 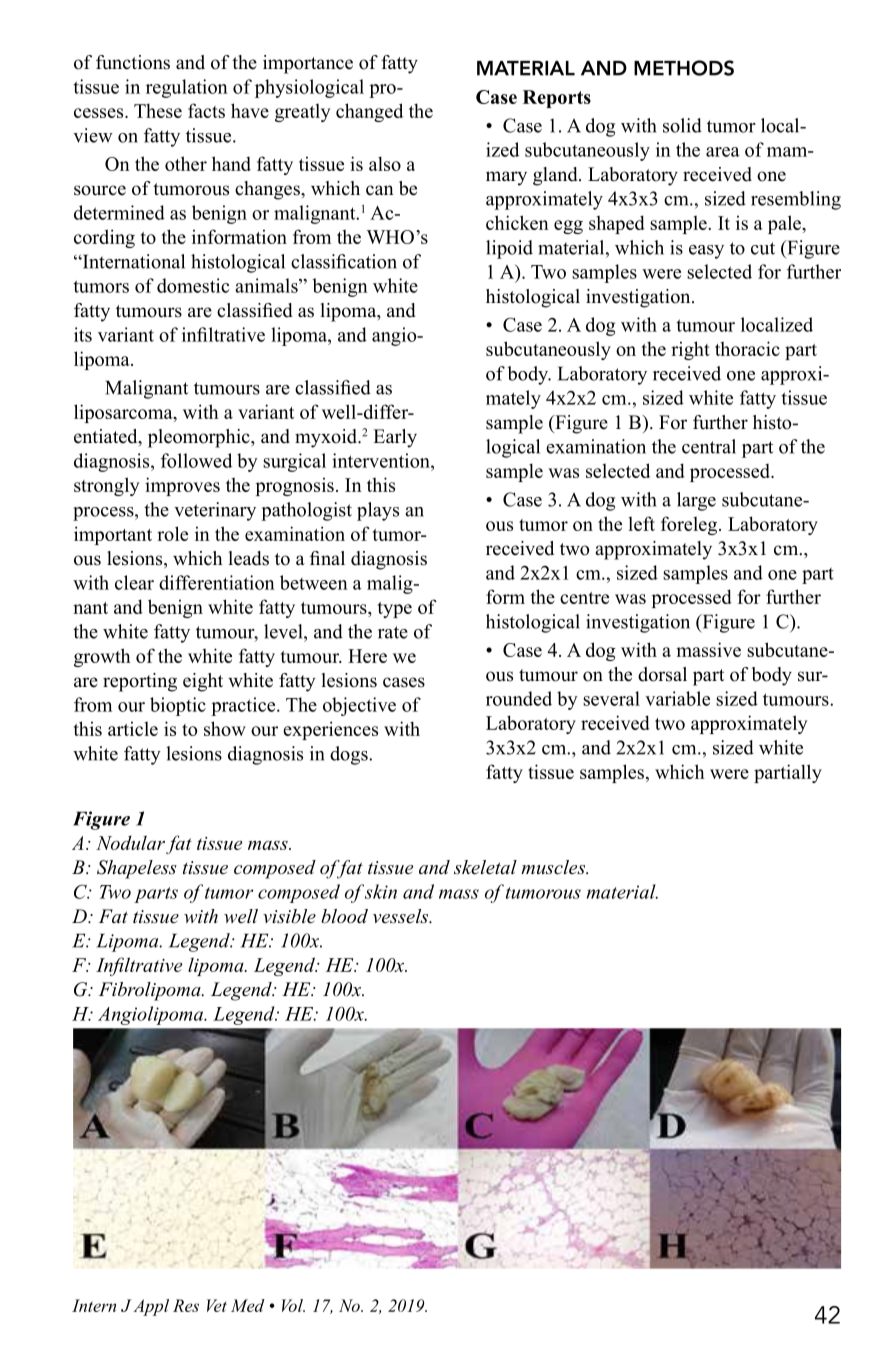 What do you see at coordinates (248, 1305) in the document?
I see `Med` at bounding box center [248, 1305].
